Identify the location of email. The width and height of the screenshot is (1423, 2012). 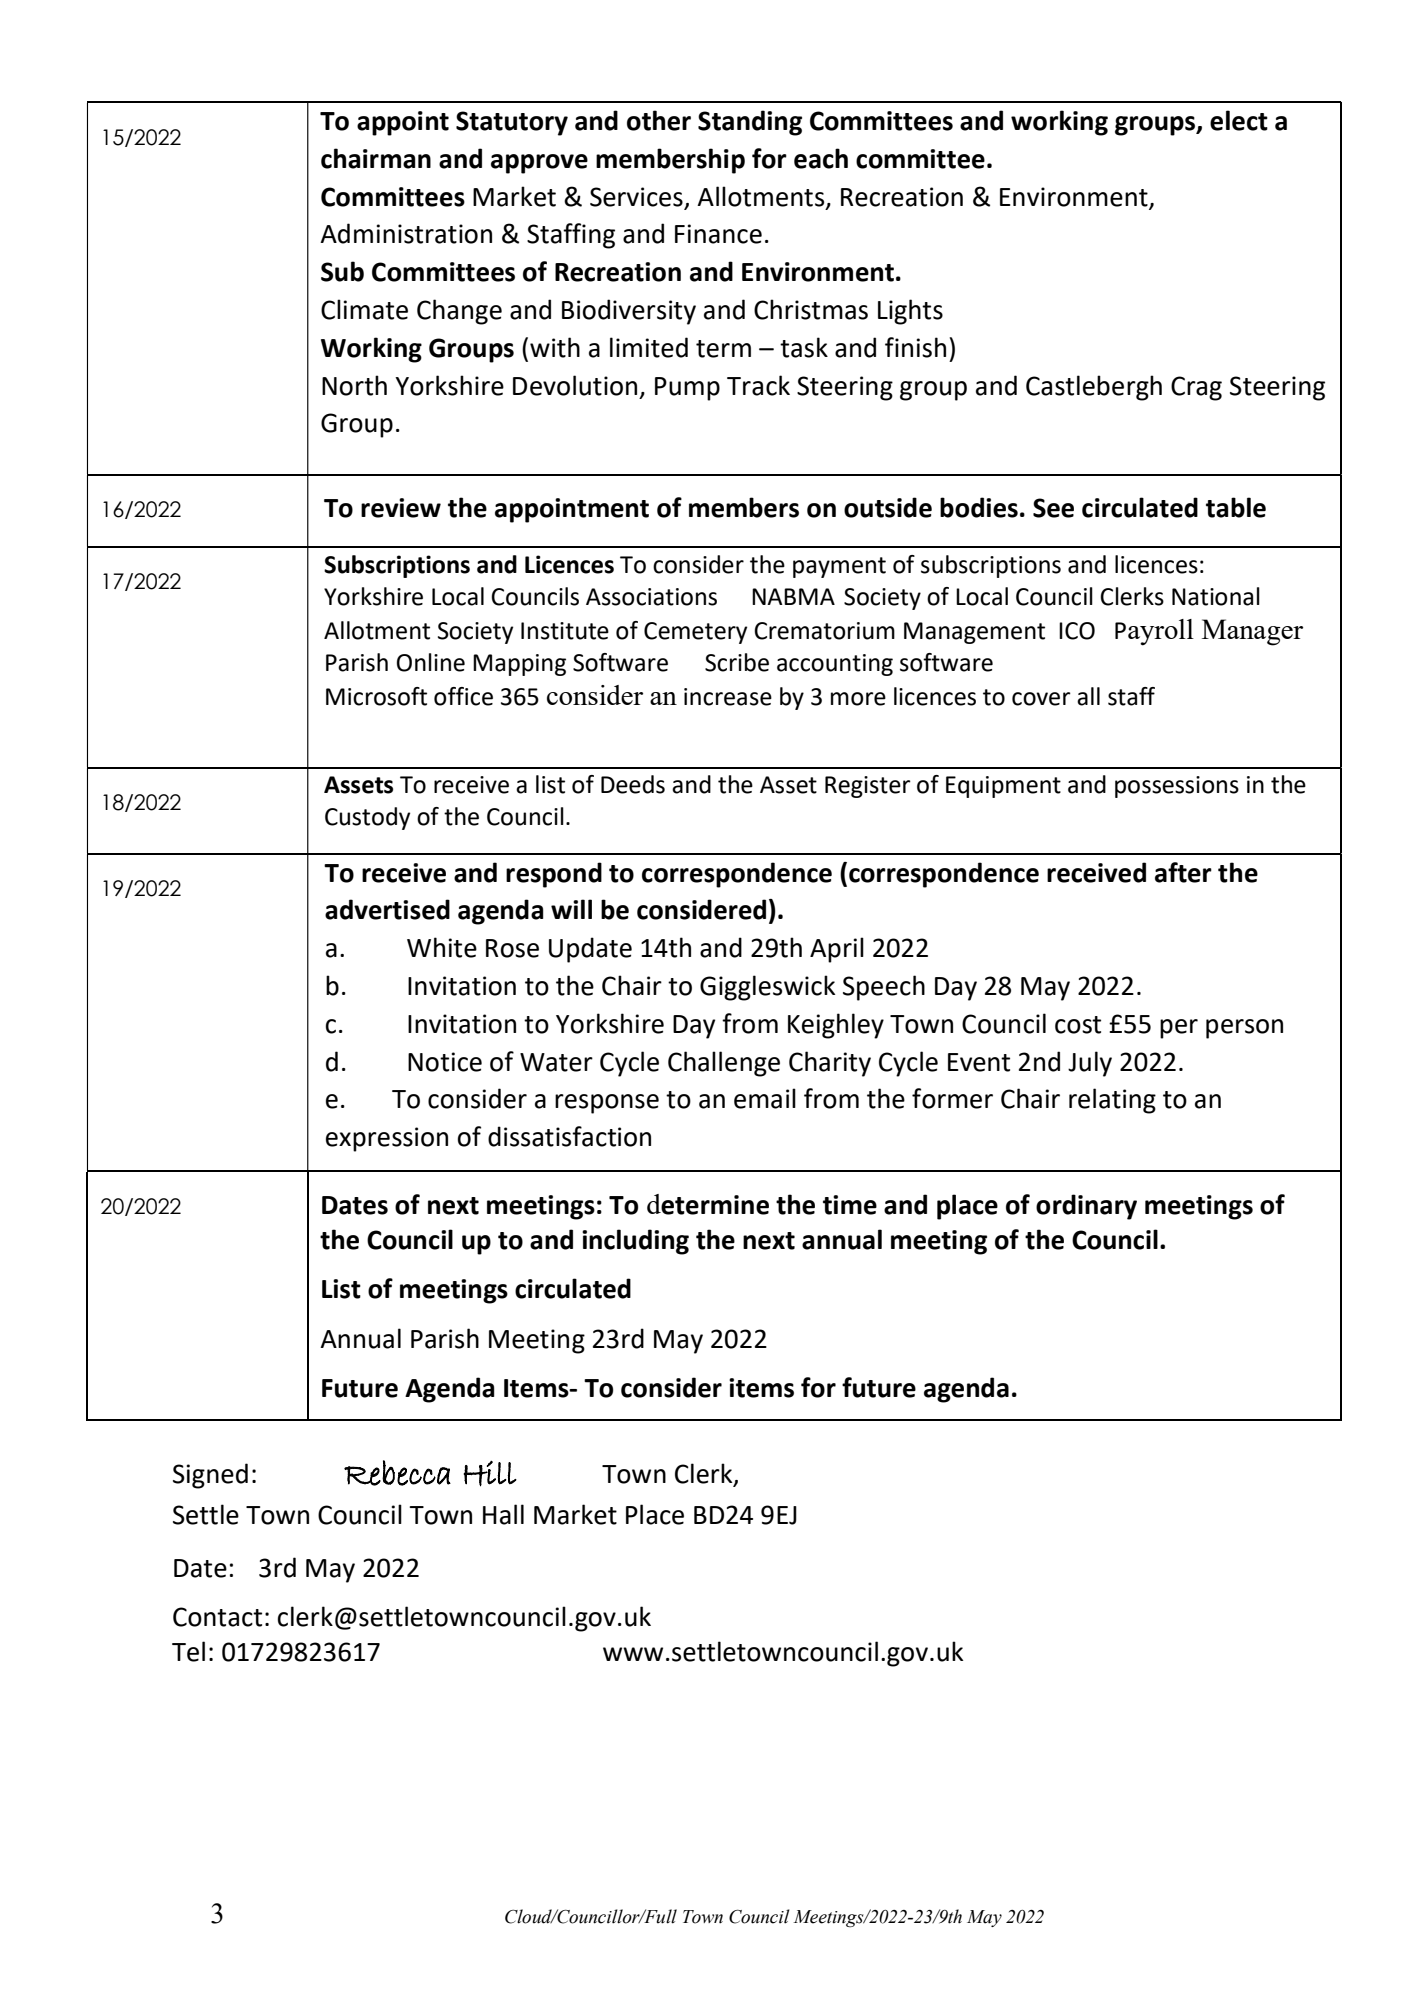
(765, 1098).
